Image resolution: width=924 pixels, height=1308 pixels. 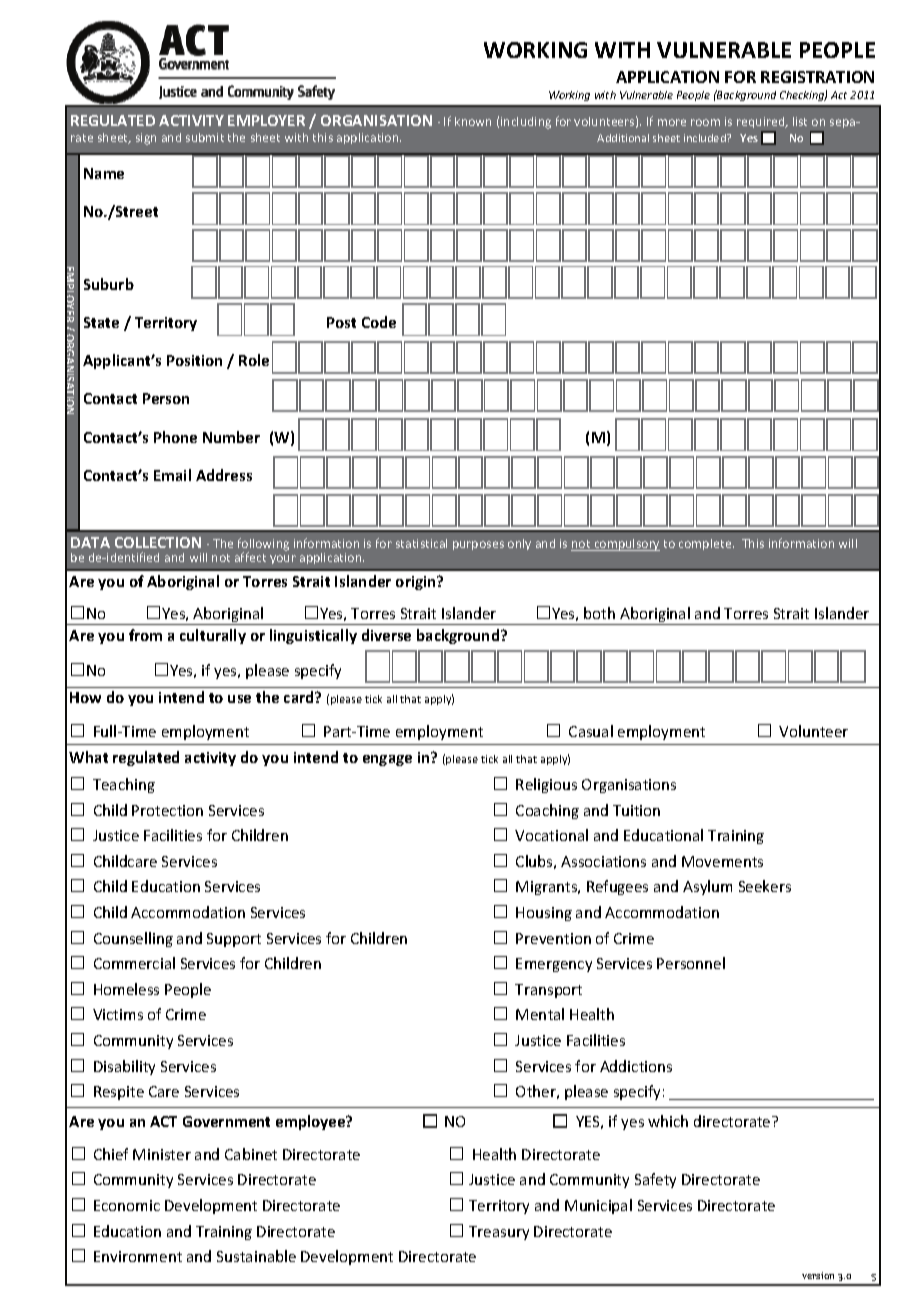 I want to click on Vocational, so click(x=551, y=835).
